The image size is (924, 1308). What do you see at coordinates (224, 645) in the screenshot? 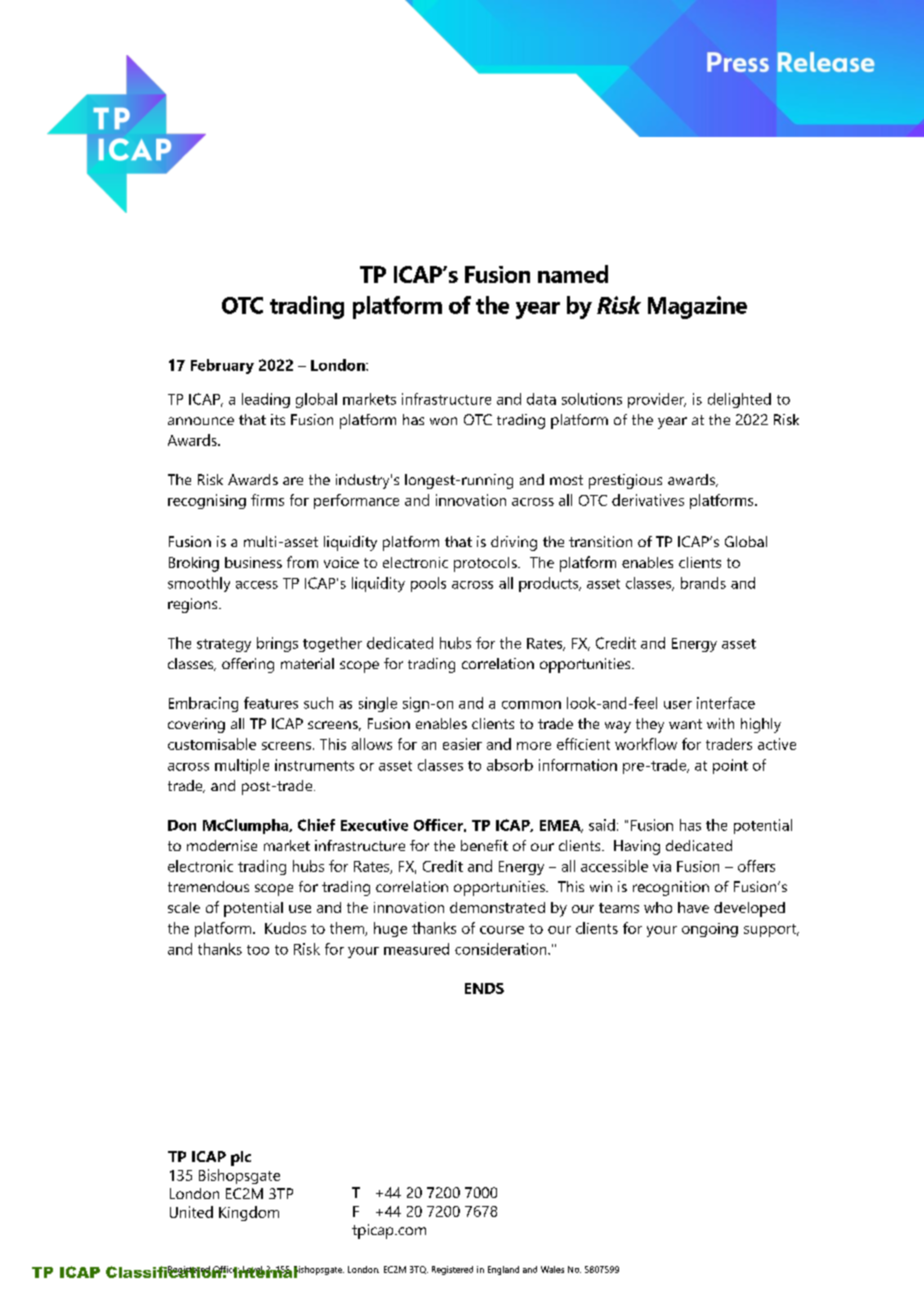
I see `strategy` at bounding box center [224, 645].
